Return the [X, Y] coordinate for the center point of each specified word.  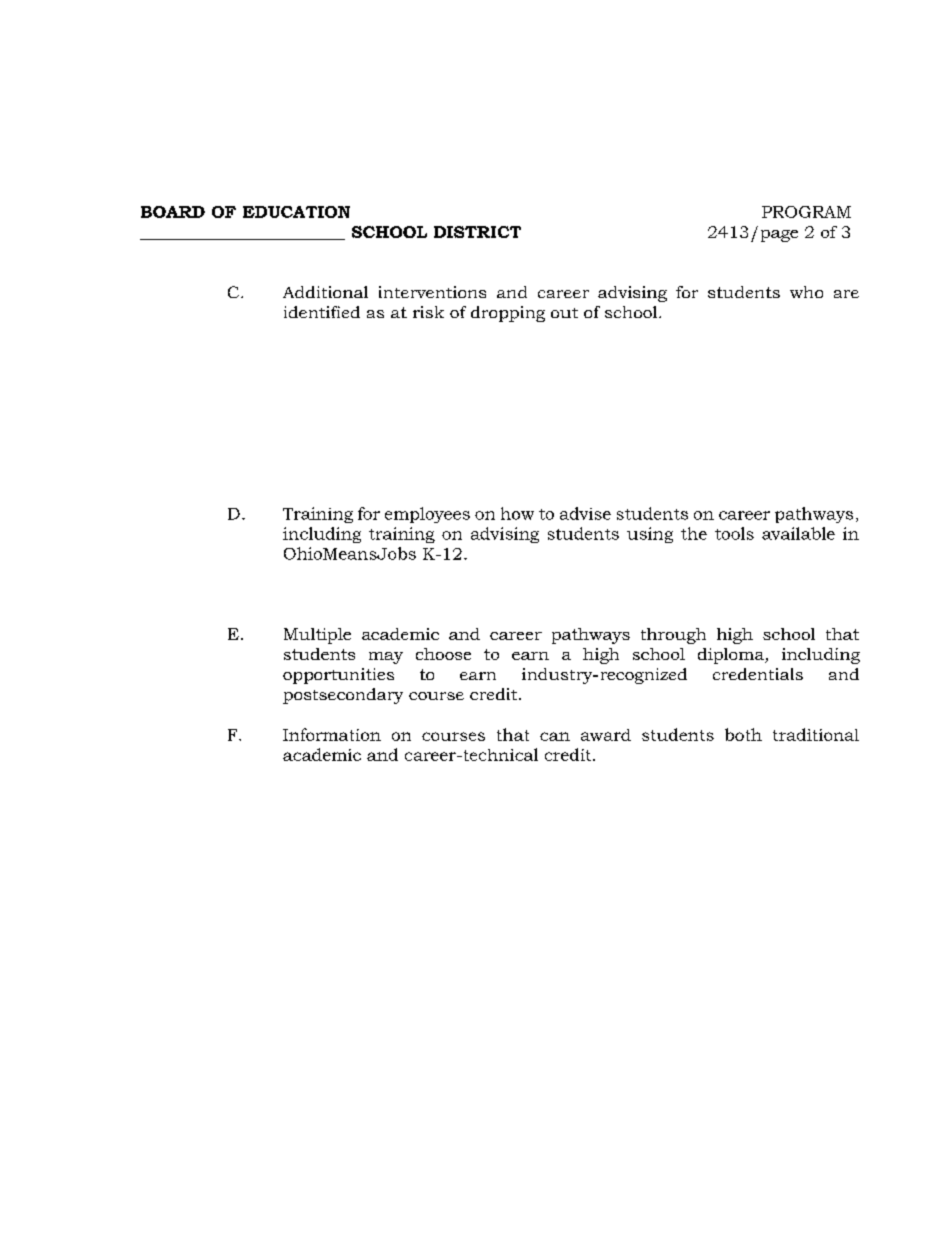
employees [427, 515]
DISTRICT [477, 232]
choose [443, 654]
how [517, 513]
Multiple [317, 636]
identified [322, 312]
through [673, 636]
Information [332, 734]
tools [734, 533]
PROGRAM [806, 212]
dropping [508, 314]
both [743, 734]
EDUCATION [296, 212]
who [806, 292]
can [555, 736]
